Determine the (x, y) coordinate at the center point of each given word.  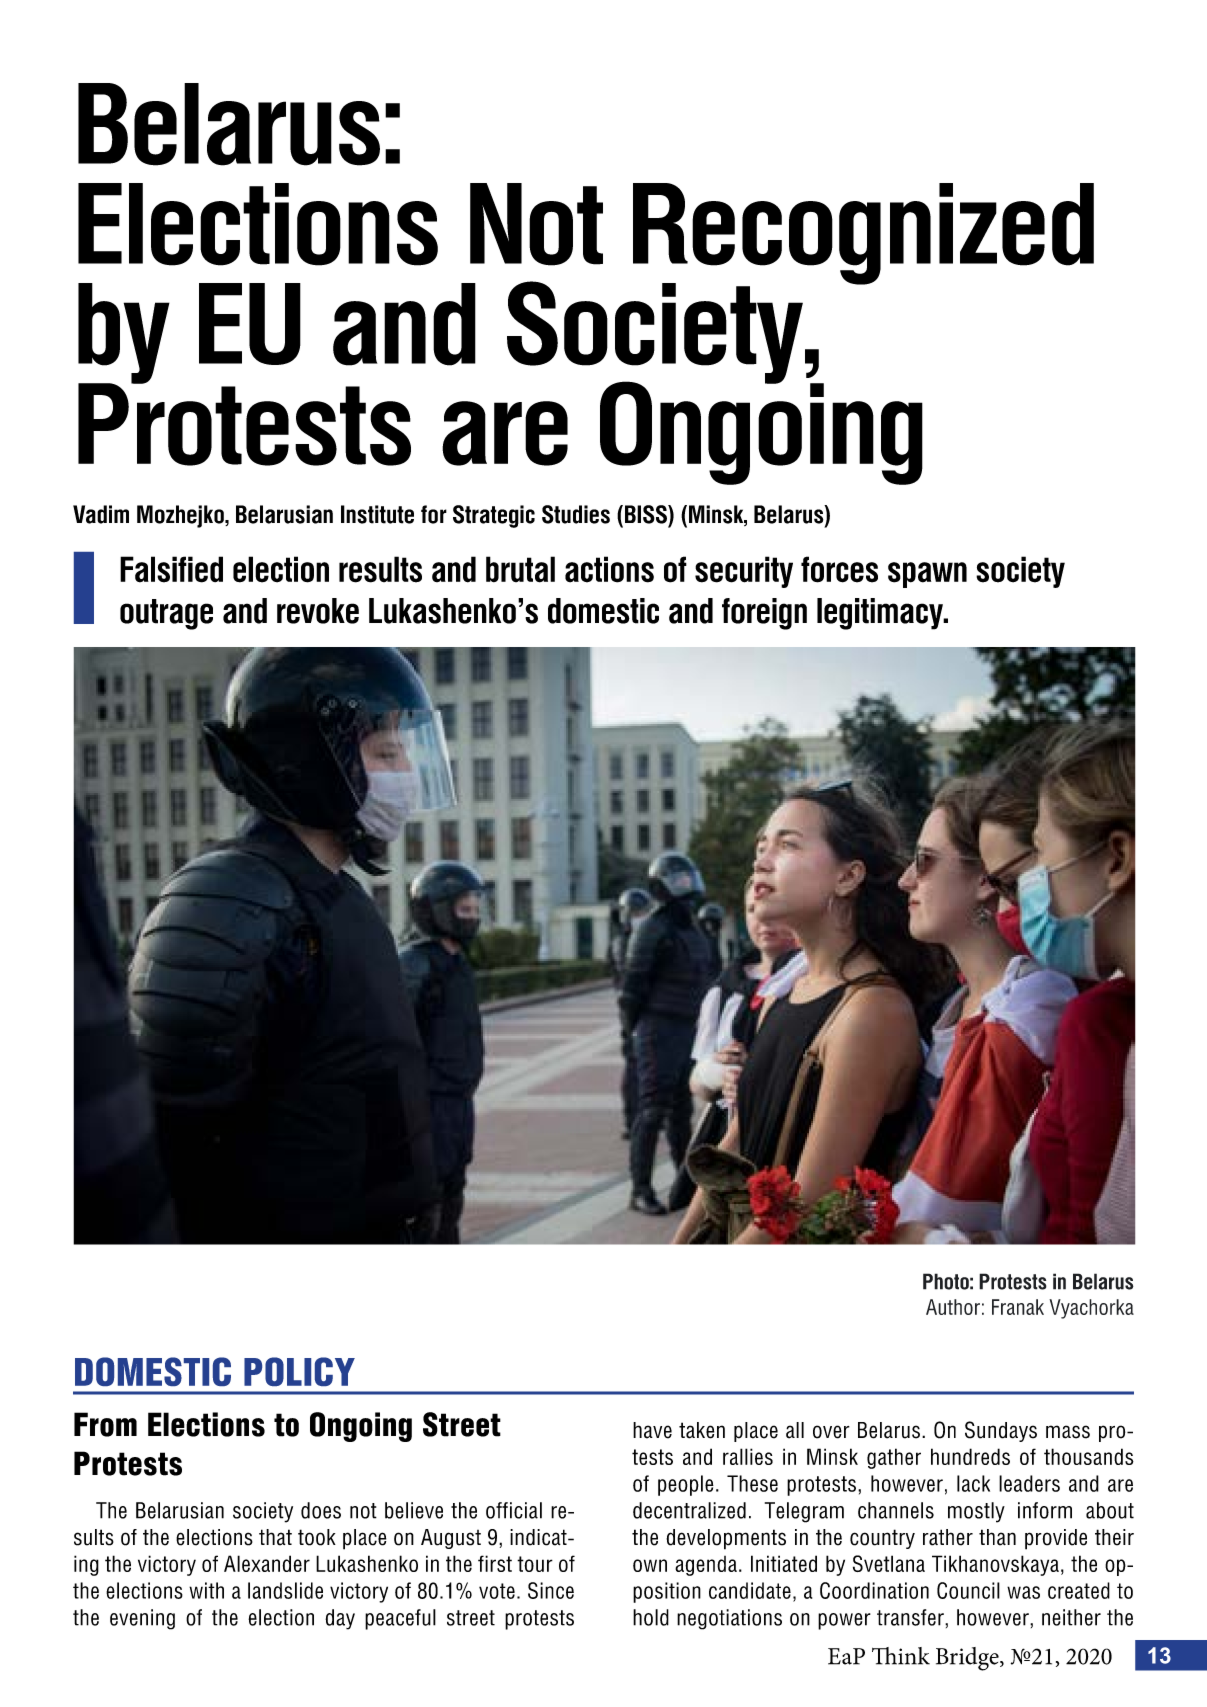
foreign (764, 614)
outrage (166, 614)
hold (651, 1617)
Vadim (101, 514)
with (206, 1590)
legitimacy (881, 614)
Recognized (863, 235)
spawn (927, 575)
